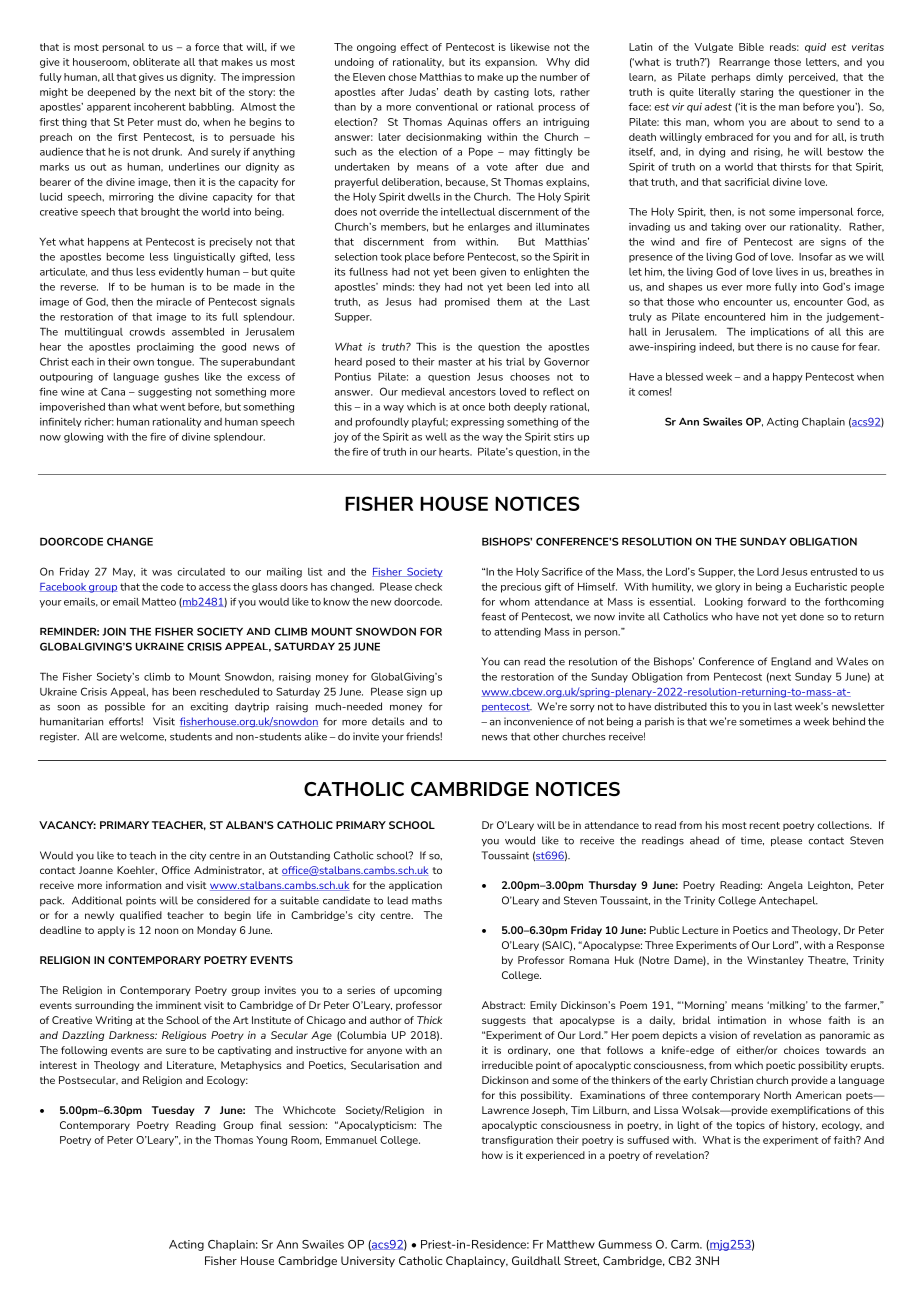  What do you see at coordinates (769, 78) in the screenshot?
I see `dimly` at bounding box center [769, 78].
